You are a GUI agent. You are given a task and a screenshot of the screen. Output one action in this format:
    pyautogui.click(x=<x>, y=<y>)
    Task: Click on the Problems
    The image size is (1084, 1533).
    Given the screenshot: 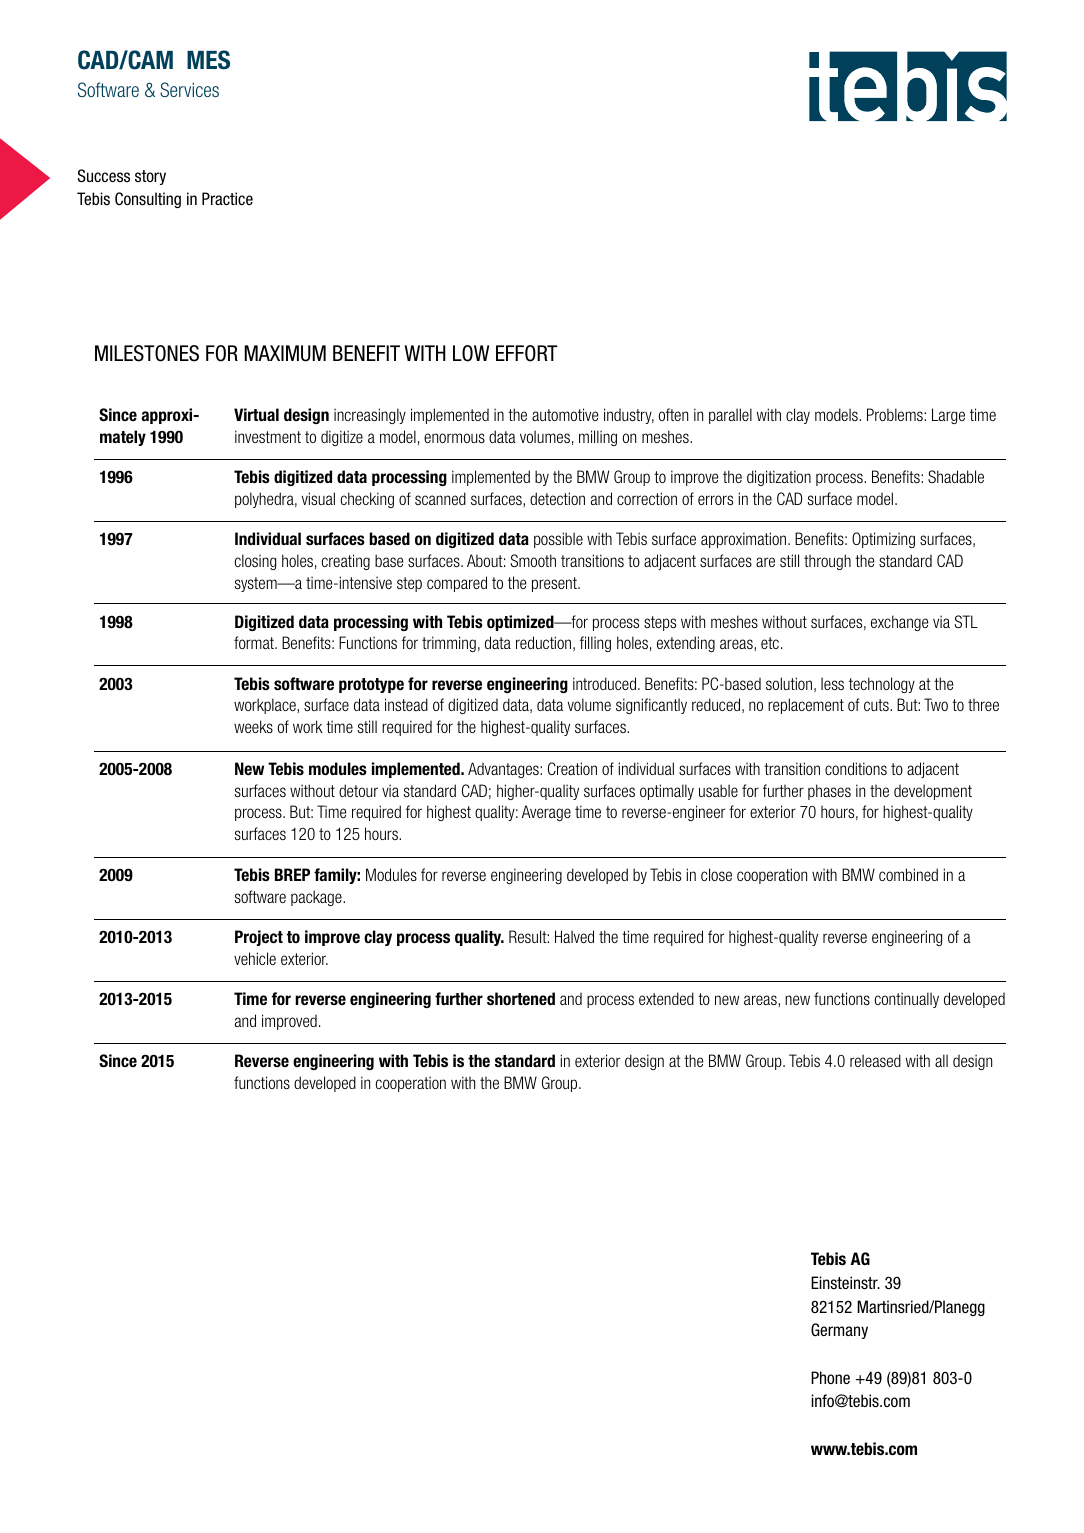 What is the action you would take?
    pyautogui.click(x=896, y=414)
